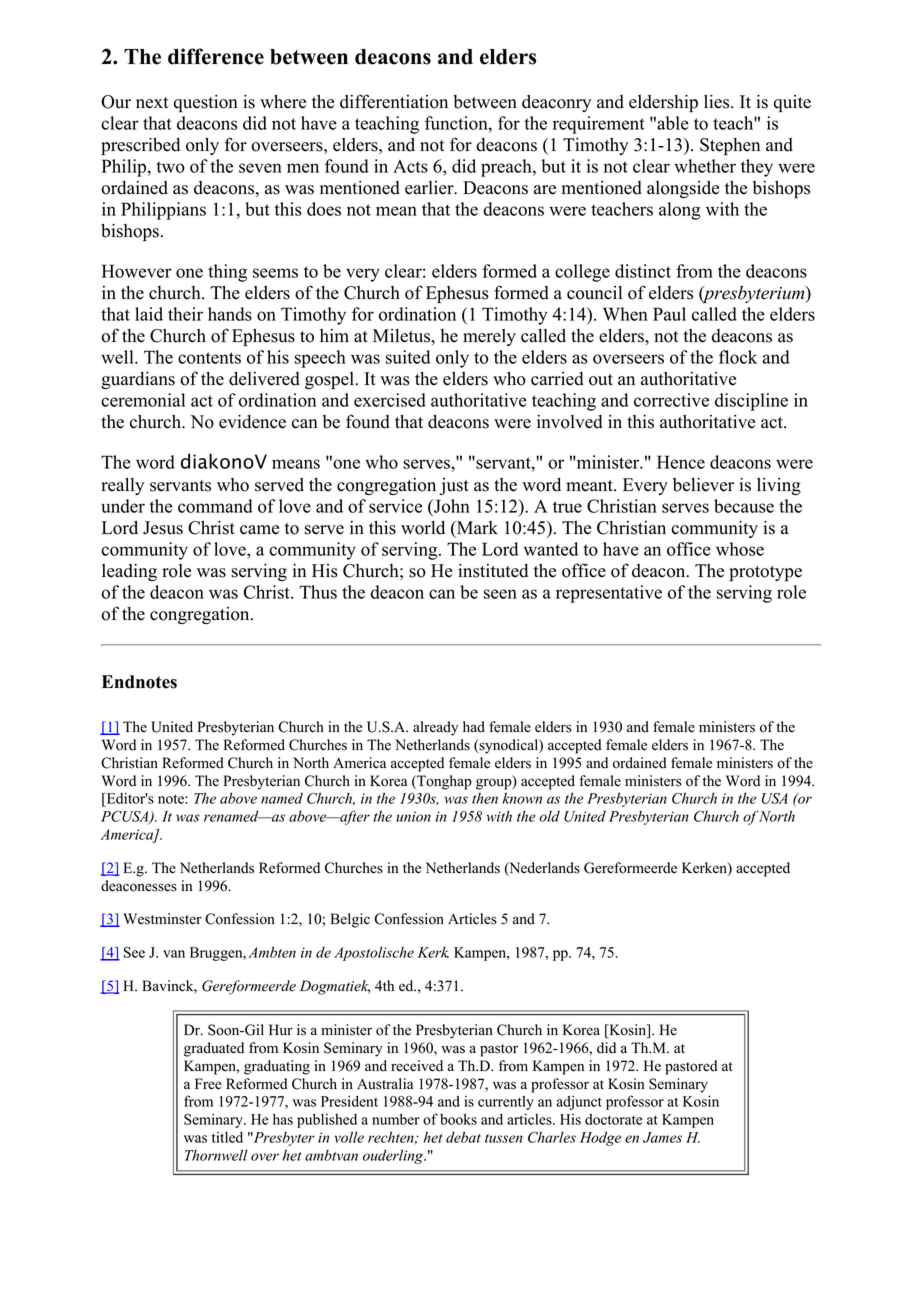 The height and width of the image is (1308, 924). I want to click on Free, so click(208, 1084).
